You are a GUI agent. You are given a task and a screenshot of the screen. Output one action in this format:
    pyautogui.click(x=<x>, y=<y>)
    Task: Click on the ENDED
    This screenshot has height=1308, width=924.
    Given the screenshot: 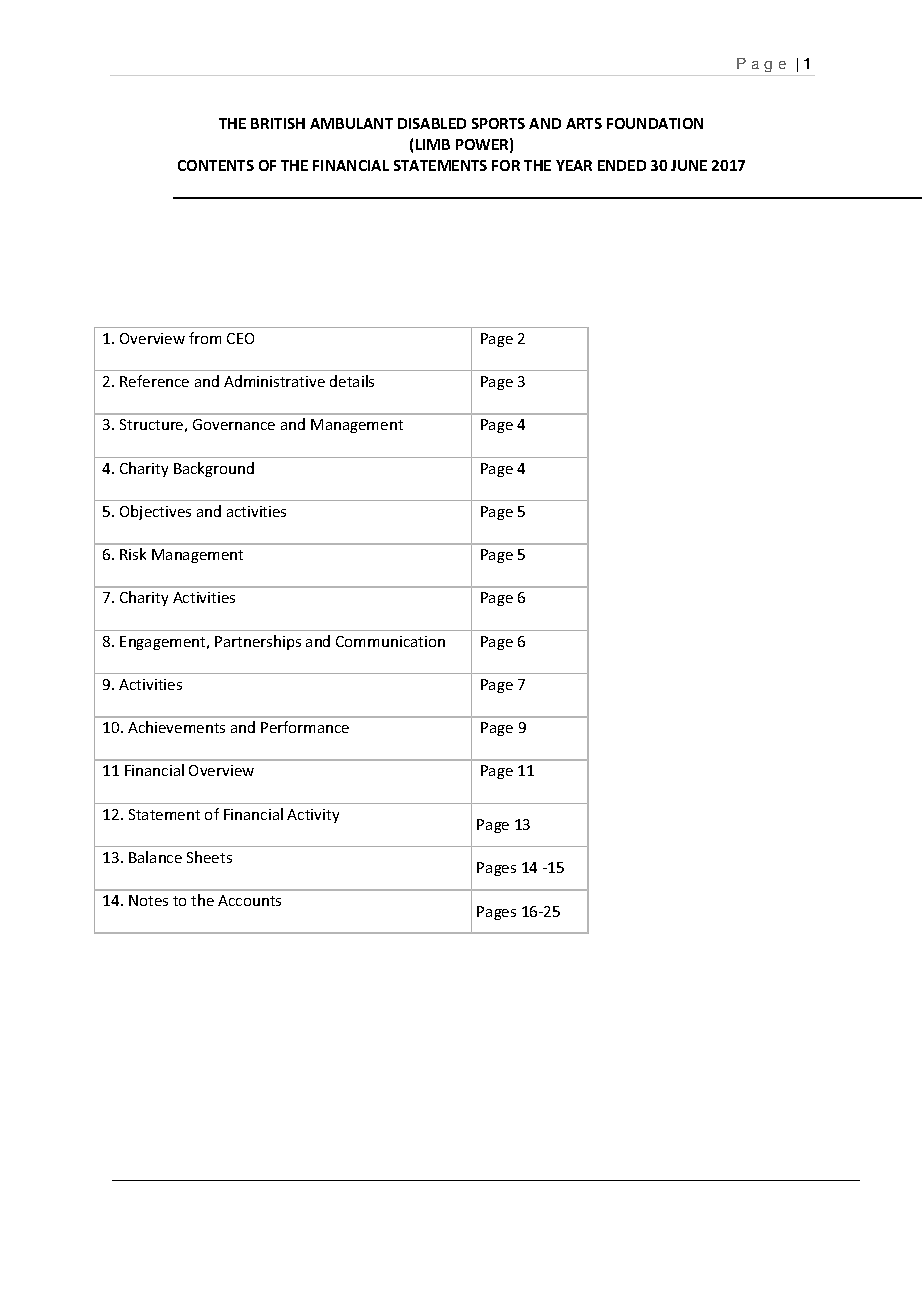 What is the action you would take?
    pyautogui.click(x=622, y=165)
